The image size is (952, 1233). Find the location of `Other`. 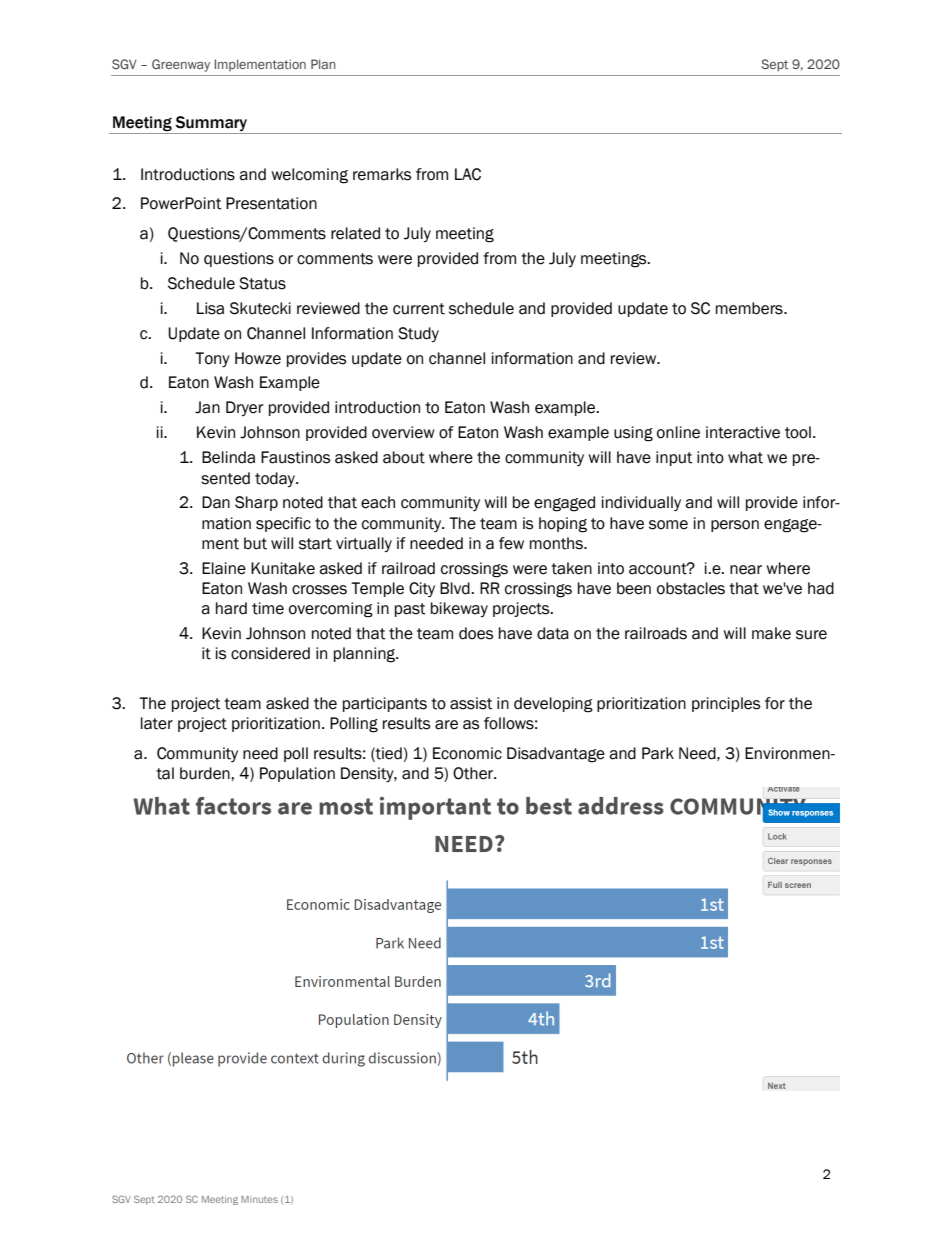

Other is located at coordinates (474, 773).
